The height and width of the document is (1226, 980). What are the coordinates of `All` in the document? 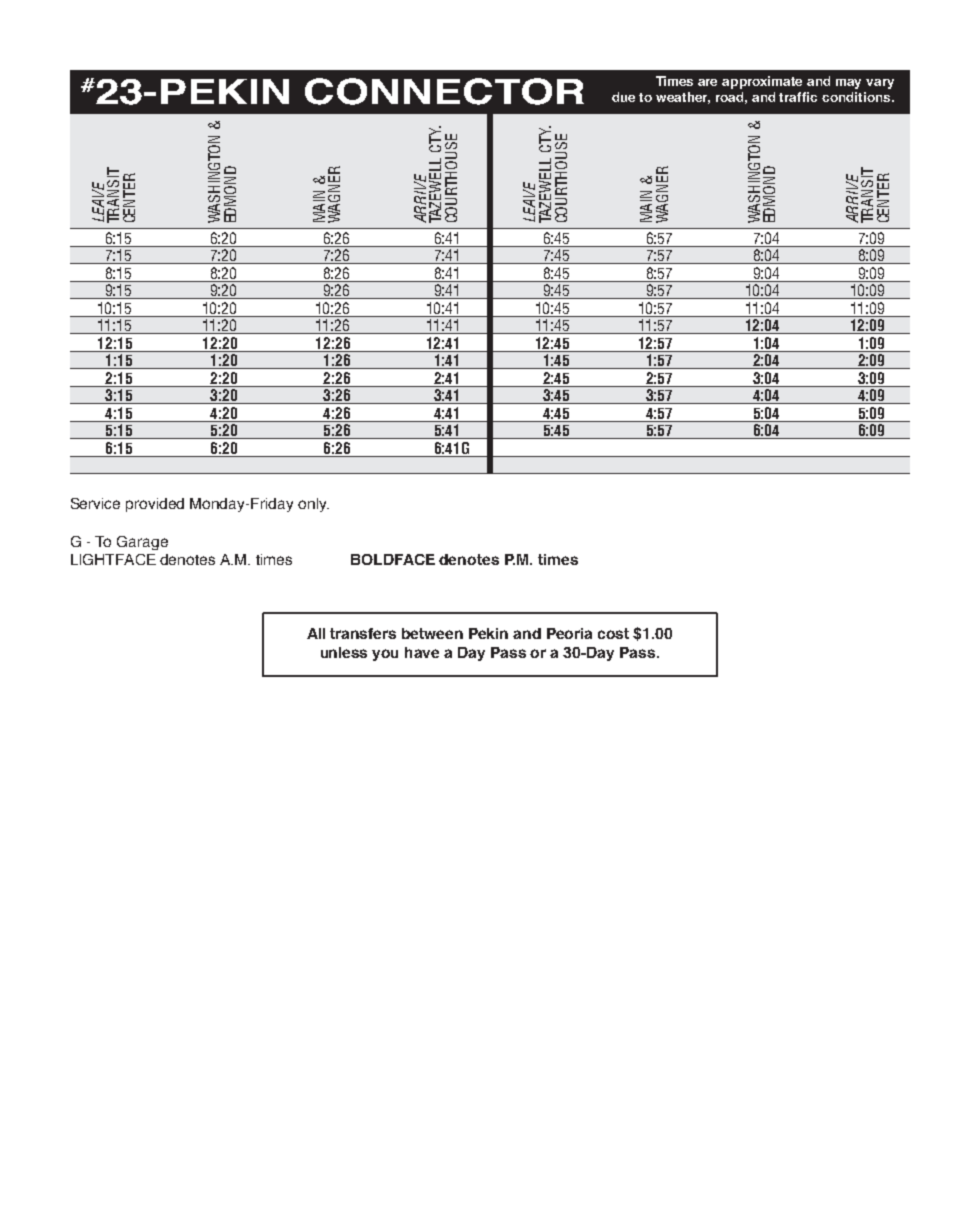 It's located at (316, 633).
